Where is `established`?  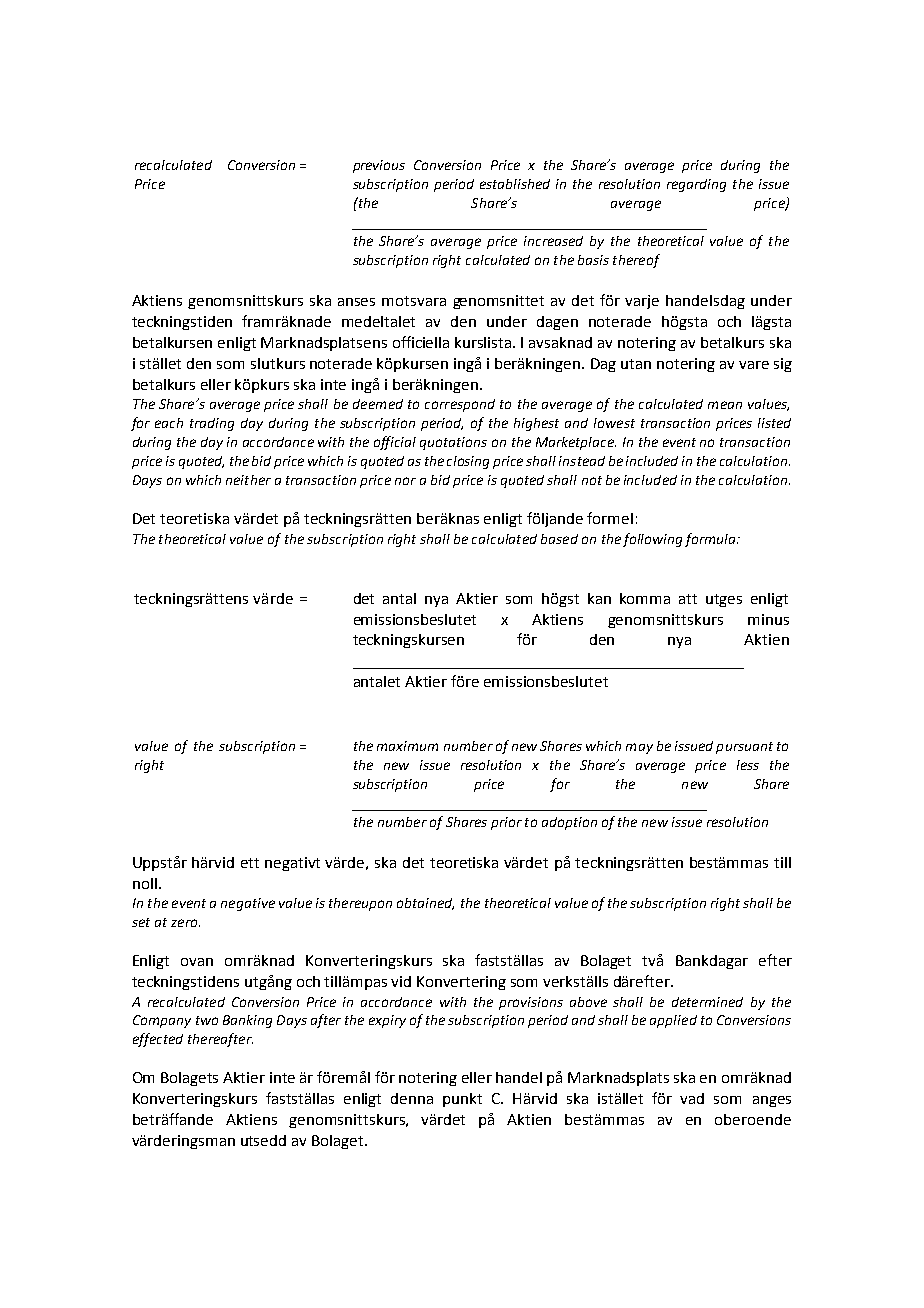 established is located at coordinates (515, 184).
